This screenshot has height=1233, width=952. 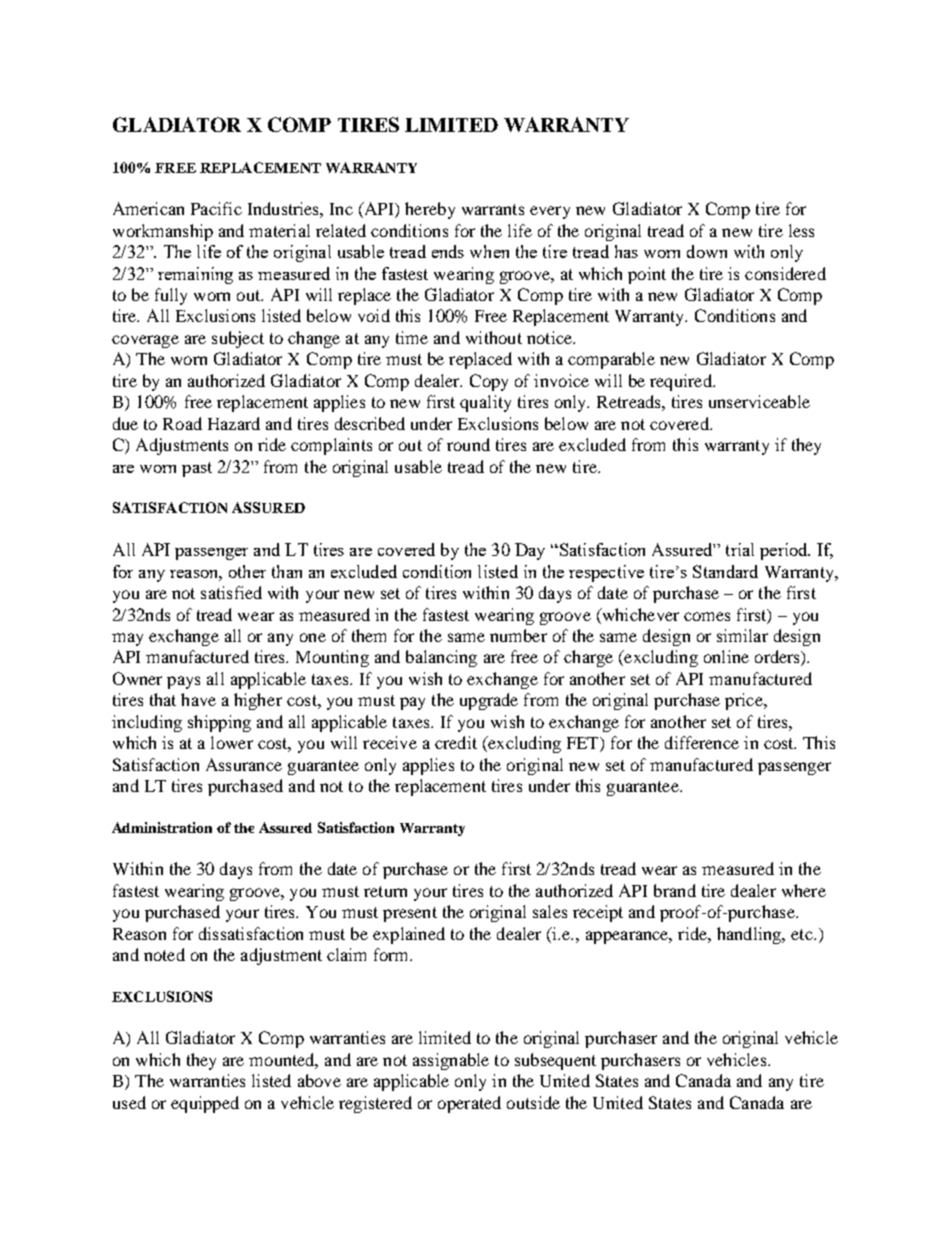 What do you see at coordinates (675, 890) in the screenshot?
I see `brand` at bounding box center [675, 890].
